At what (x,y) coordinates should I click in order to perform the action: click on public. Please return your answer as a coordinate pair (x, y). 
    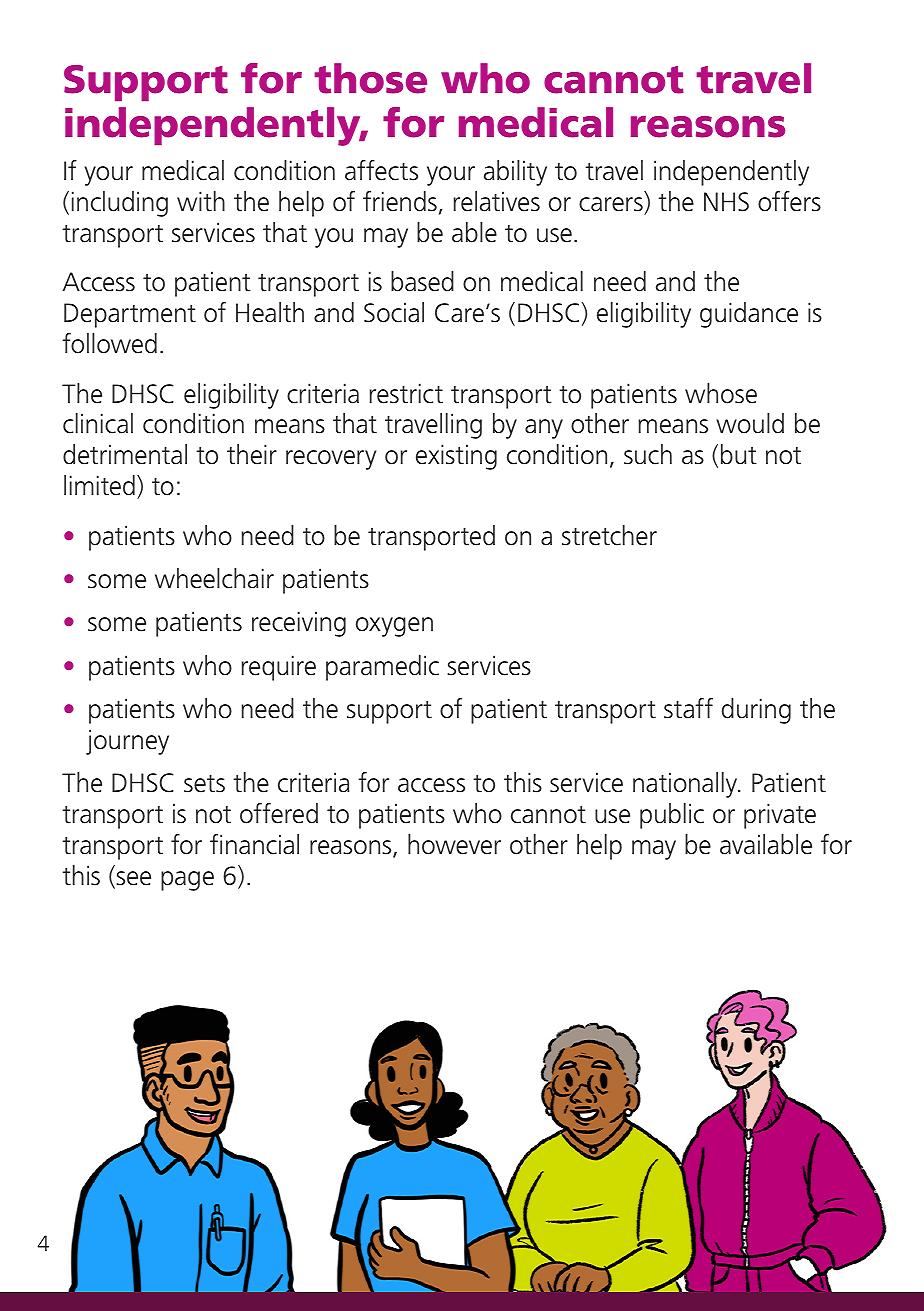
    Looking at the image, I should click on (672, 816).
